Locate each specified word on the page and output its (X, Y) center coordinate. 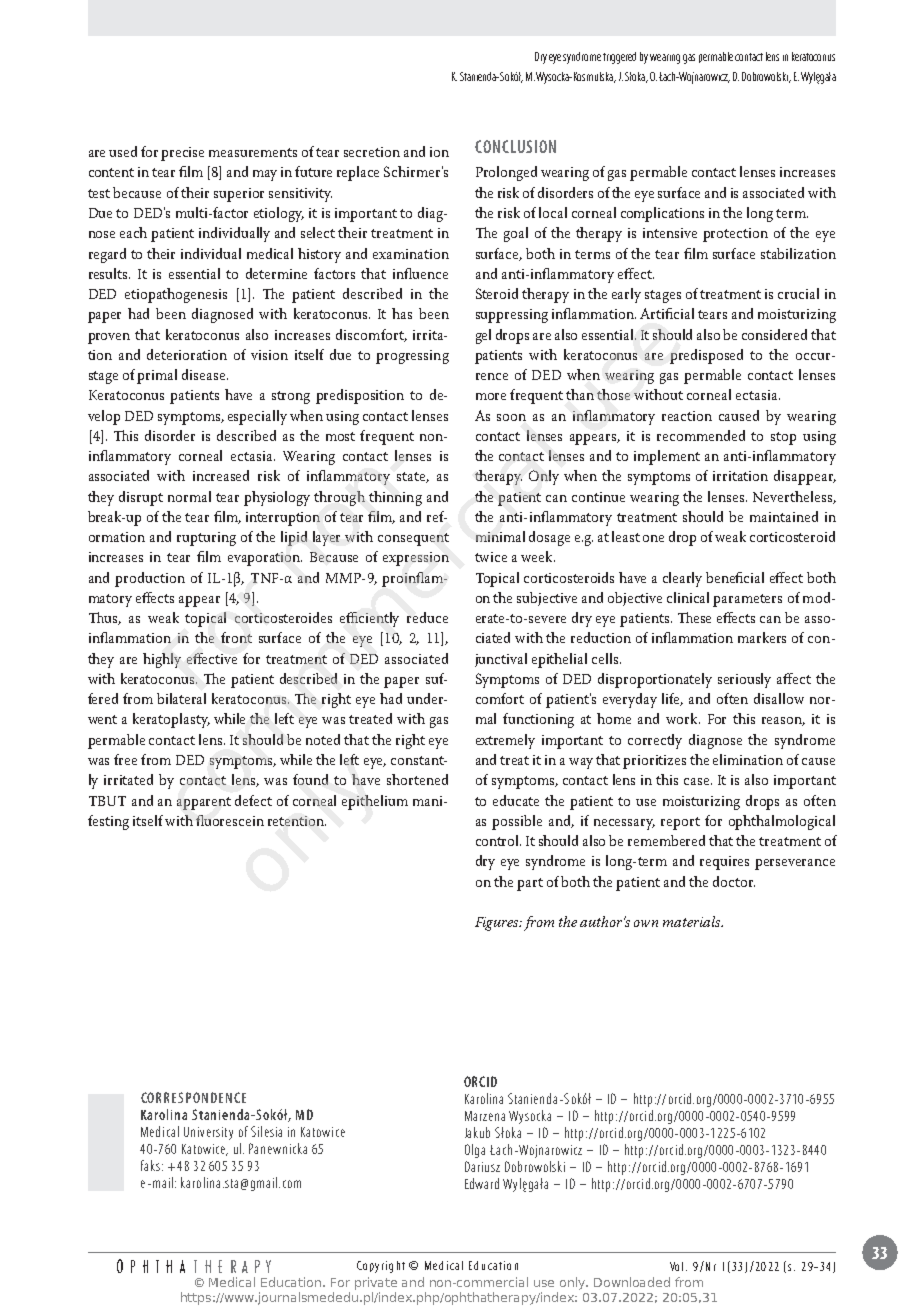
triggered (619, 58)
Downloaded (632, 1282)
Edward (482, 1183)
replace (358, 173)
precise (182, 154)
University (208, 1133)
